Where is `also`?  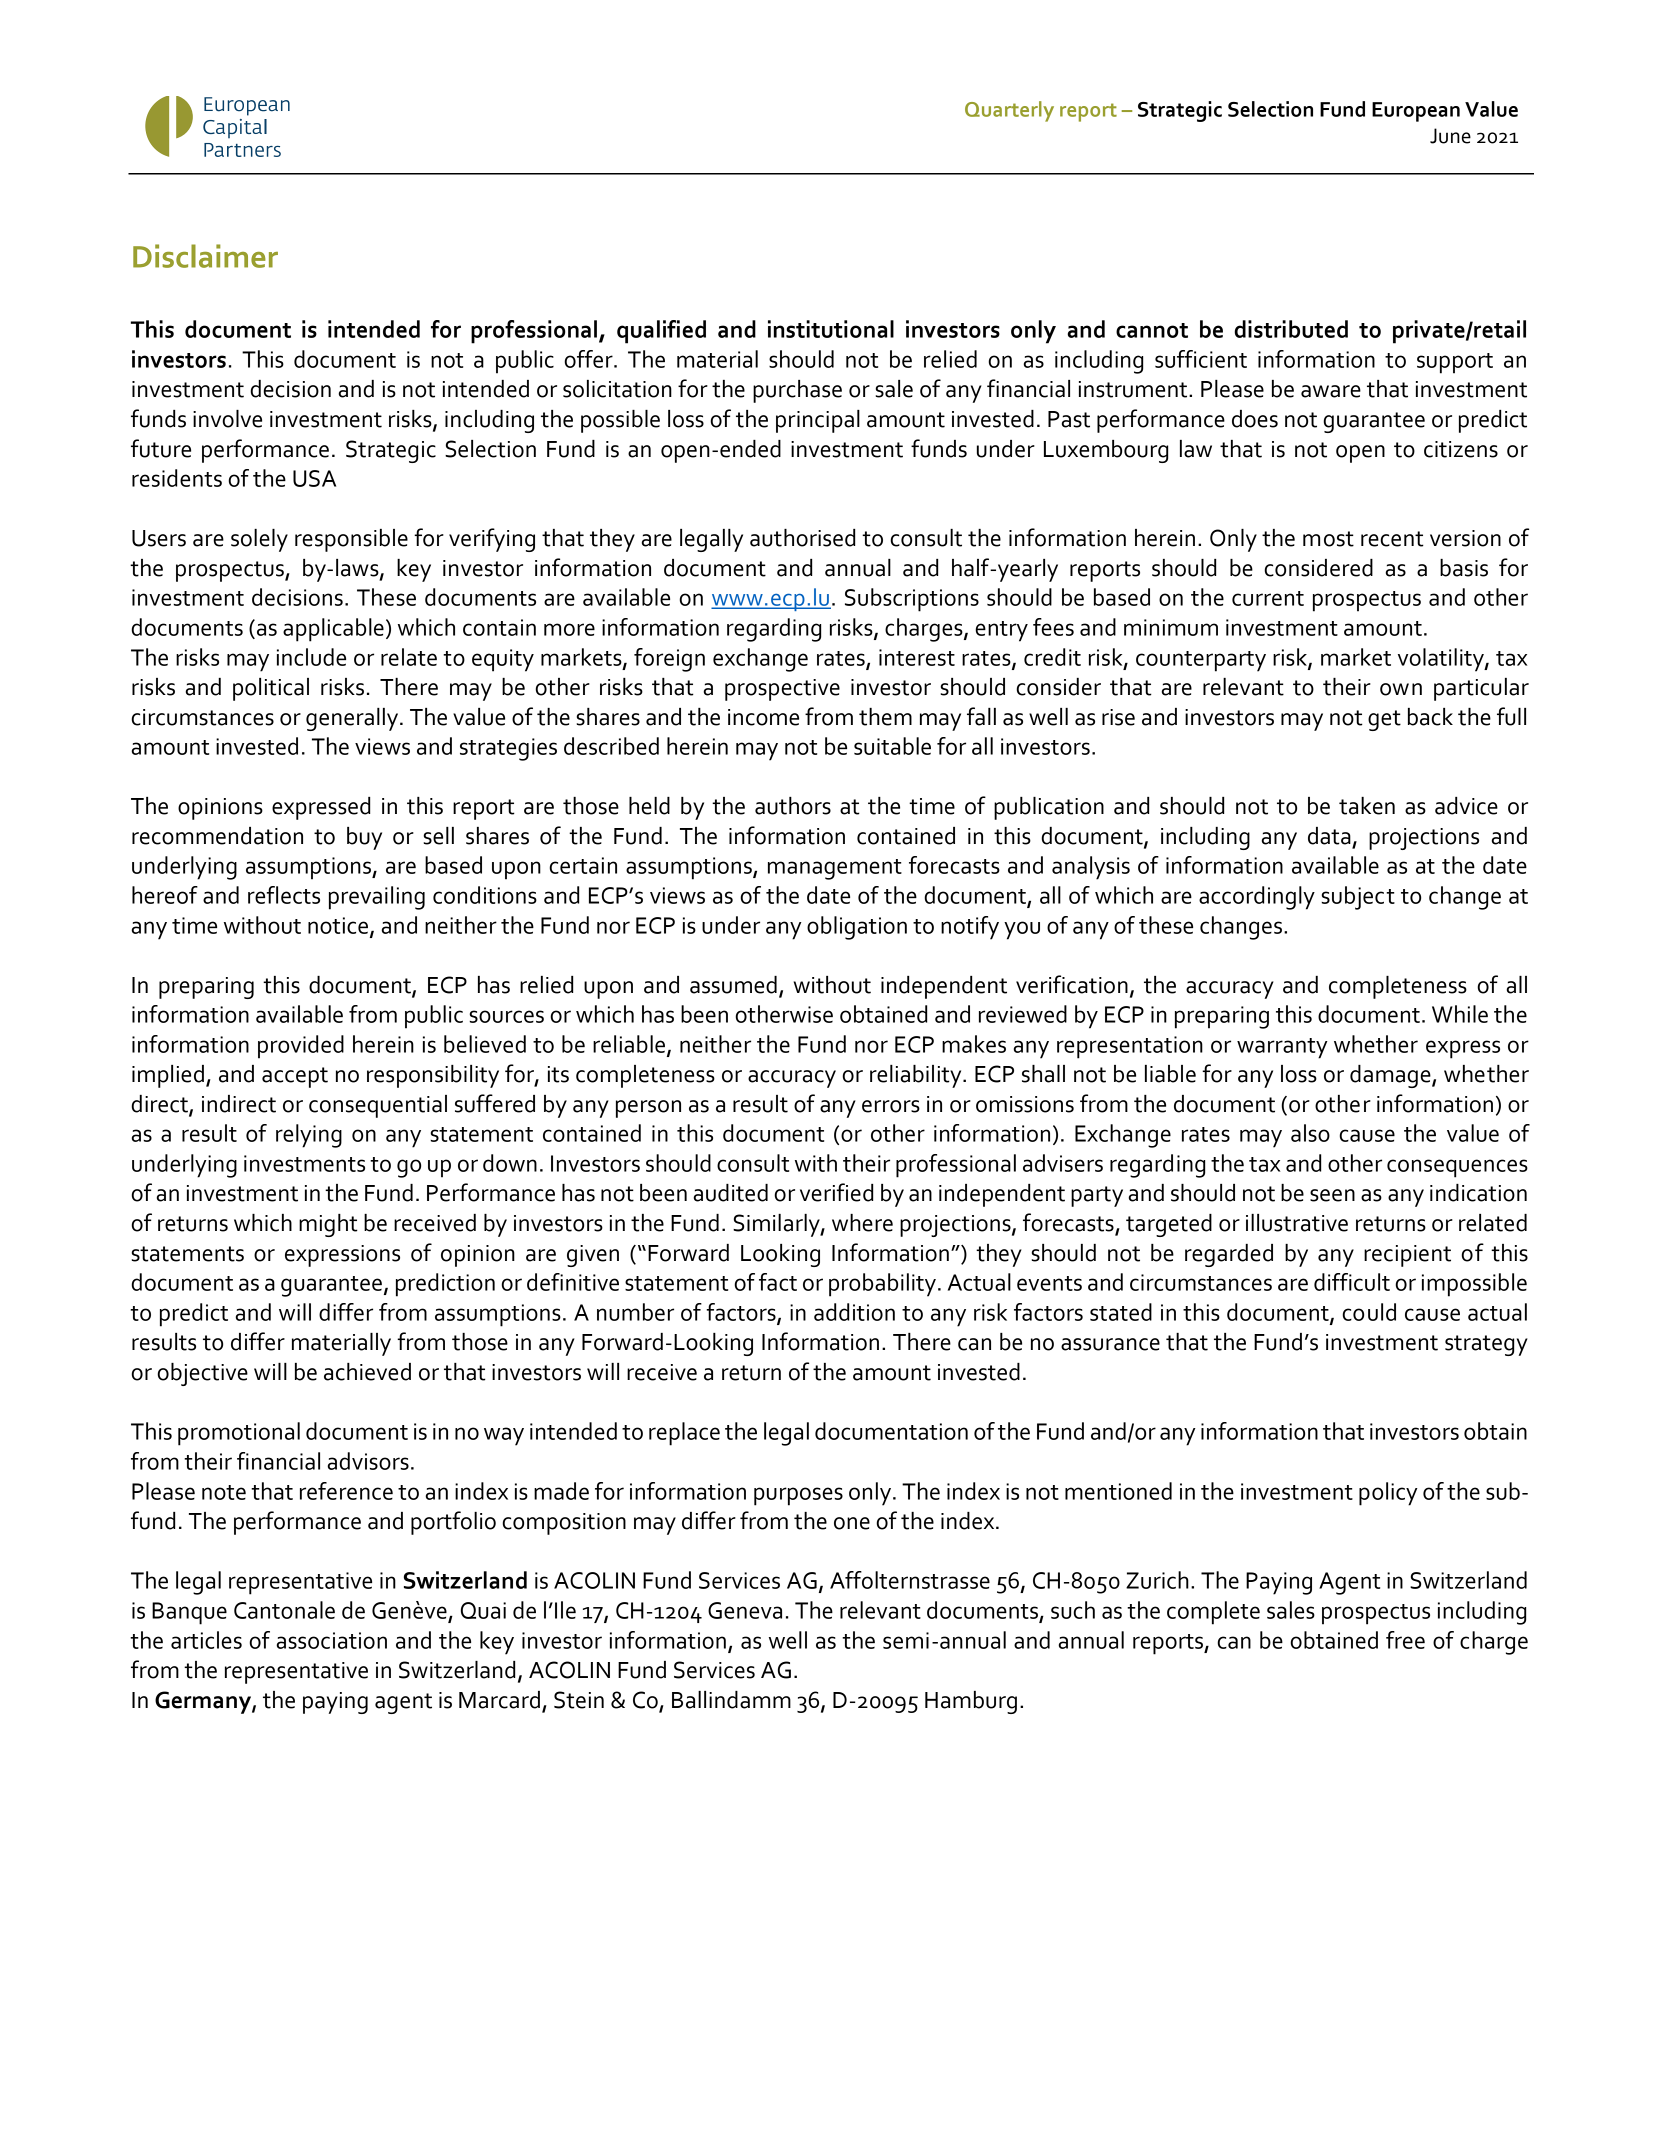 also is located at coordinates (1310, 1133).
